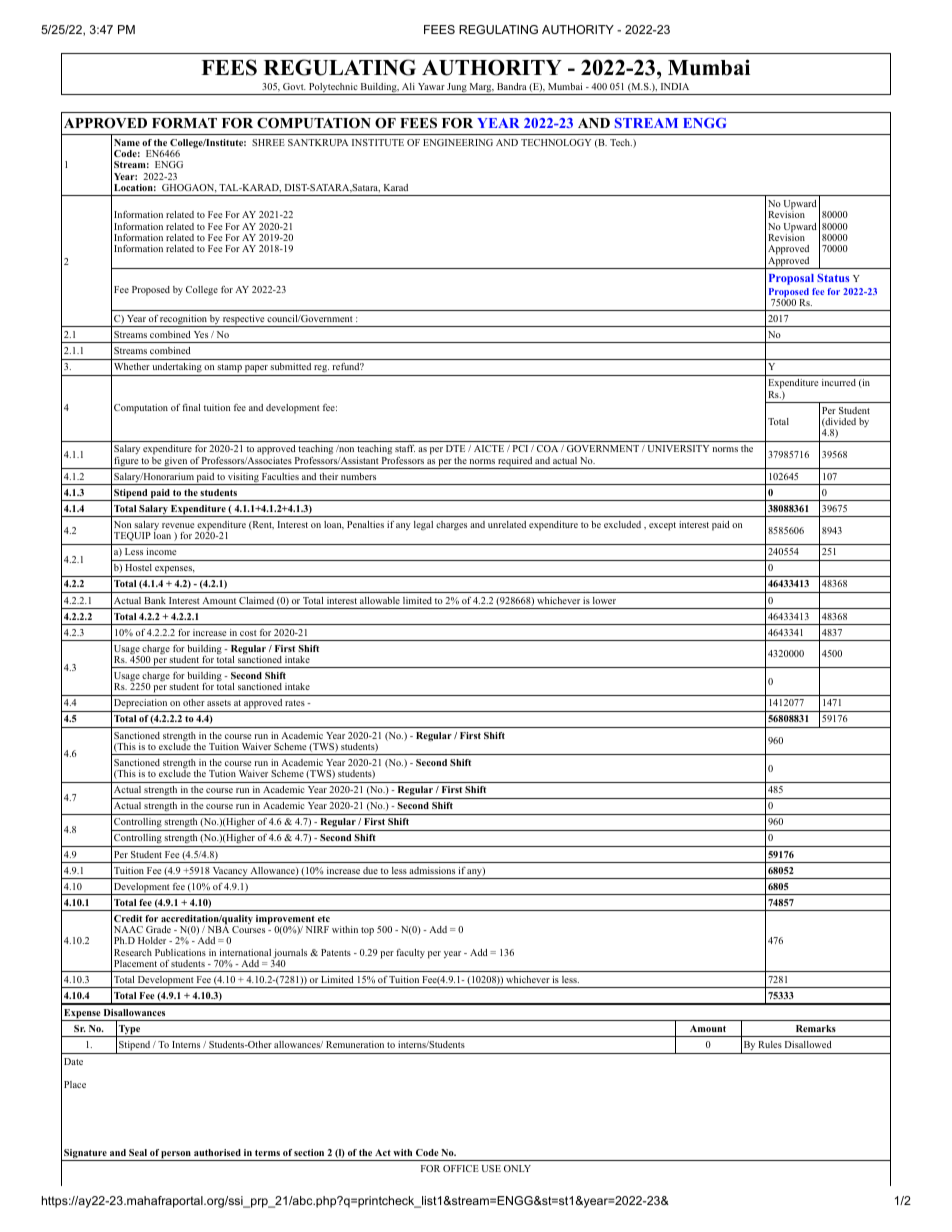  What do you see at coordinates (675, 86) in the screenshot?
I see `INDIA` at bounding box center [675, 86].
